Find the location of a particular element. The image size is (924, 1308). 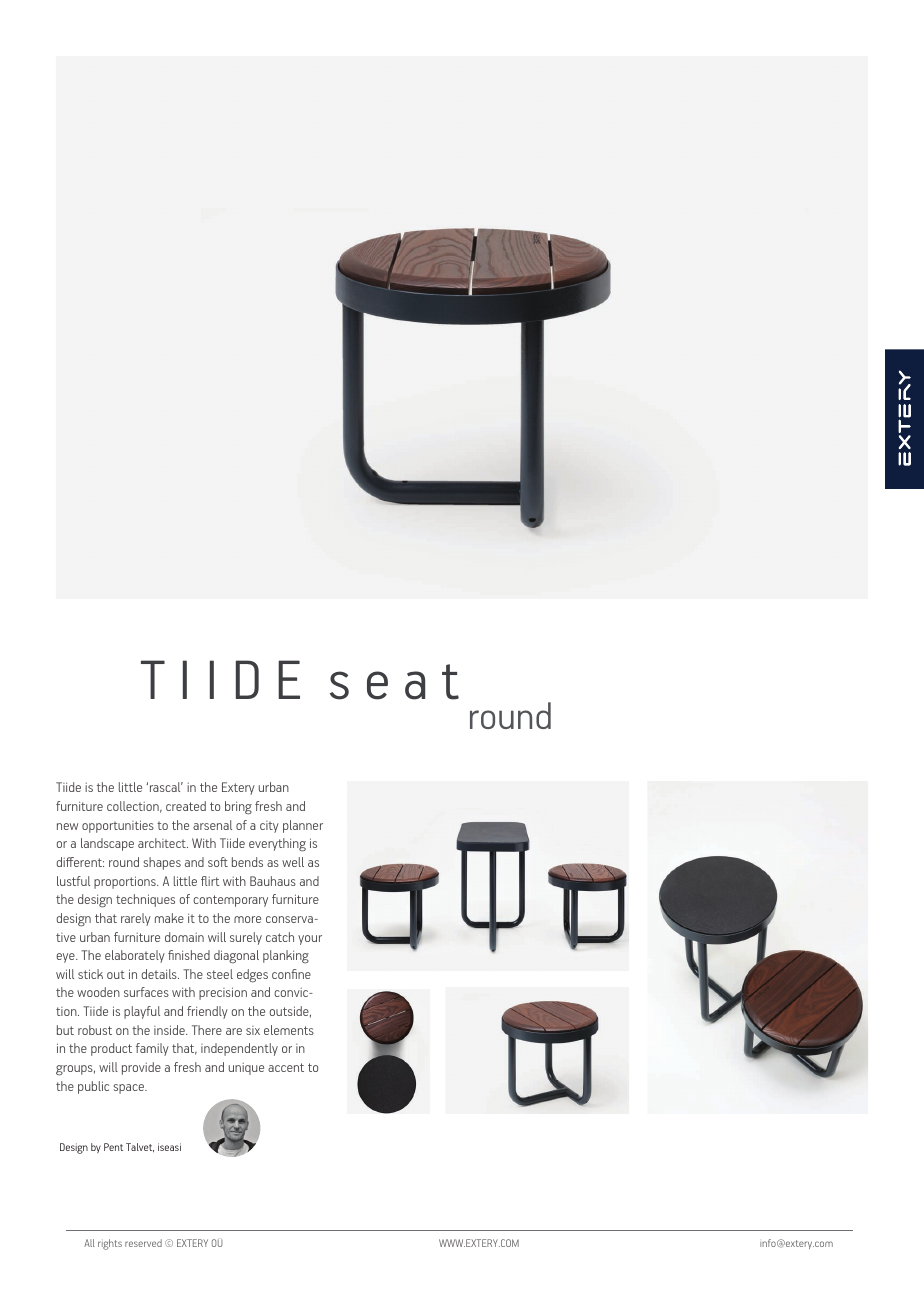

opportunities is located at coordinates (118, 826).
